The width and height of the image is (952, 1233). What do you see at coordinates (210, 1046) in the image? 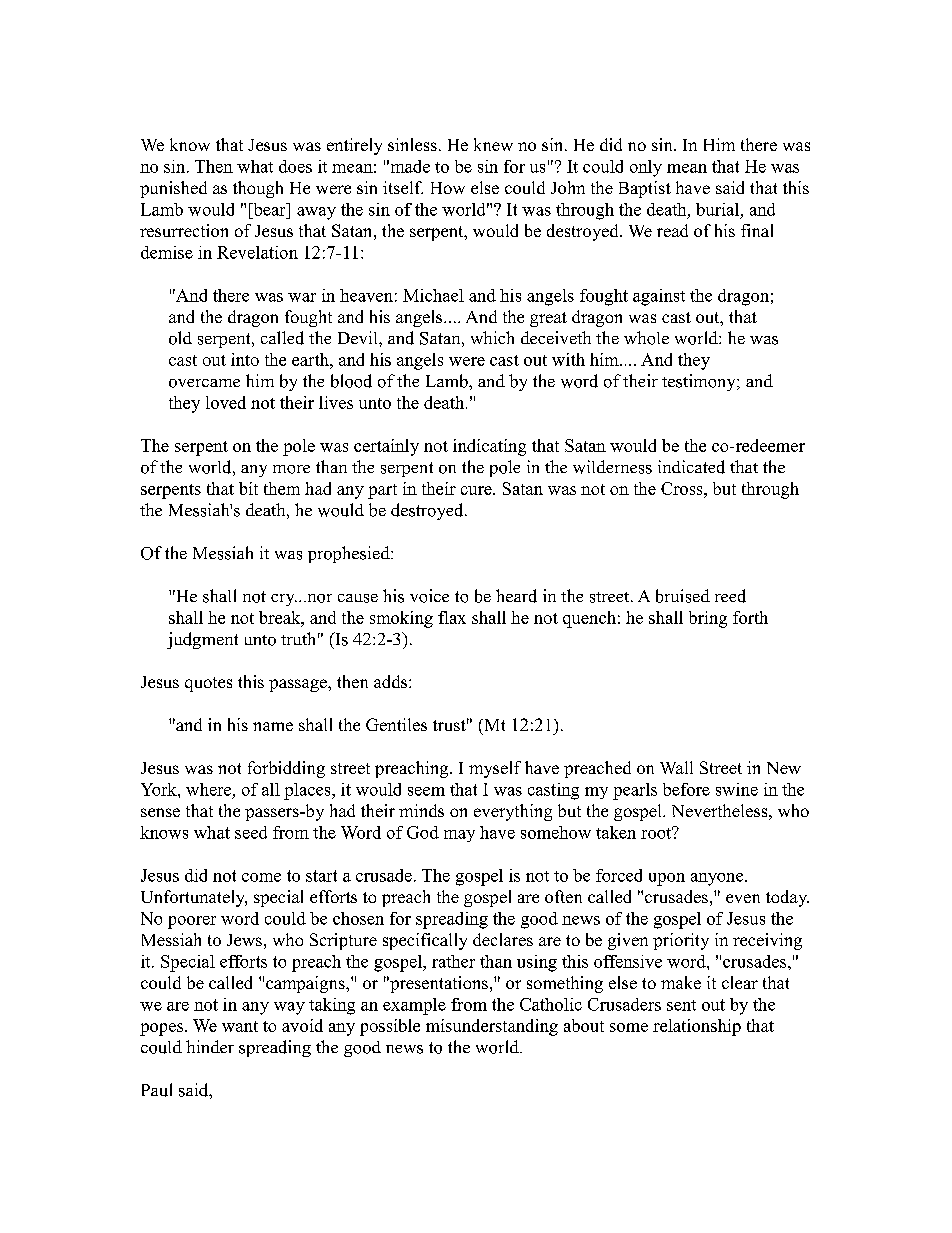
I see `hinder` at bounding box center [210, 1046].
